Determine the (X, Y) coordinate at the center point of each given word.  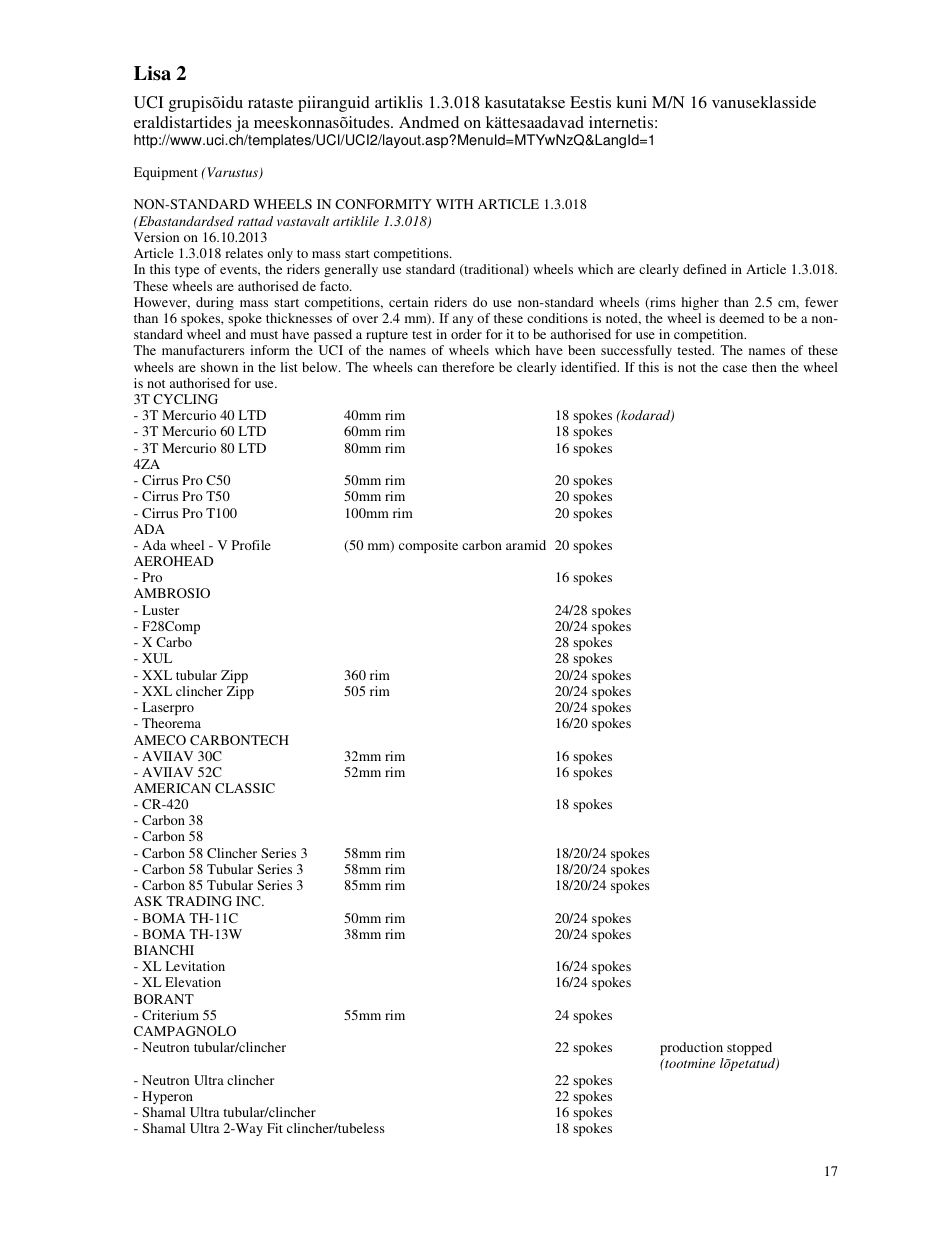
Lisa (152, 73)
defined (705, 269)
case (735, 368)
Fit (275, 1128)
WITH (454, 204)
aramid (526, 545)
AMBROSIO (172, 593)
